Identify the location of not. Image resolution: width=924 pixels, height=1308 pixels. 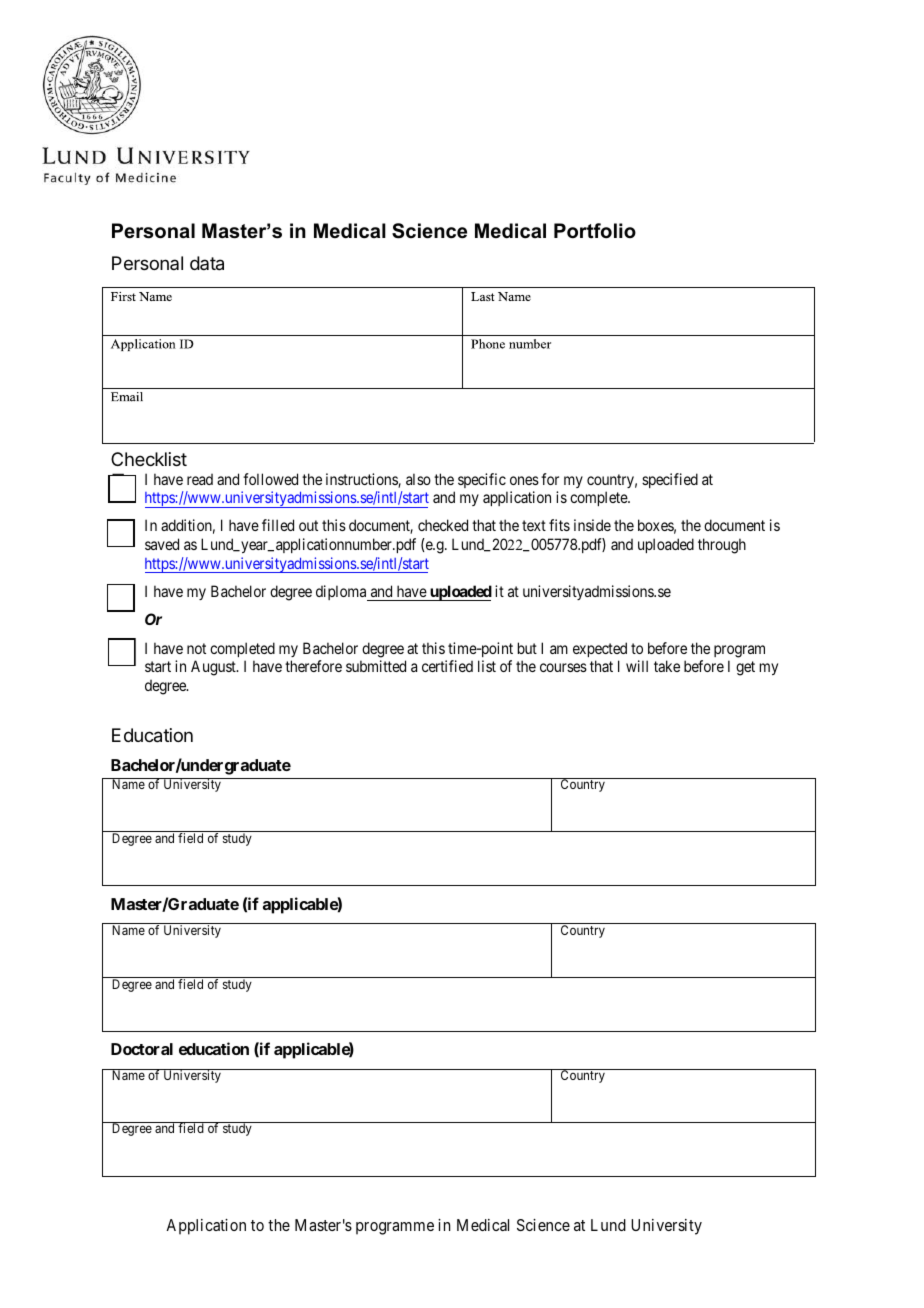
(196, 648).
